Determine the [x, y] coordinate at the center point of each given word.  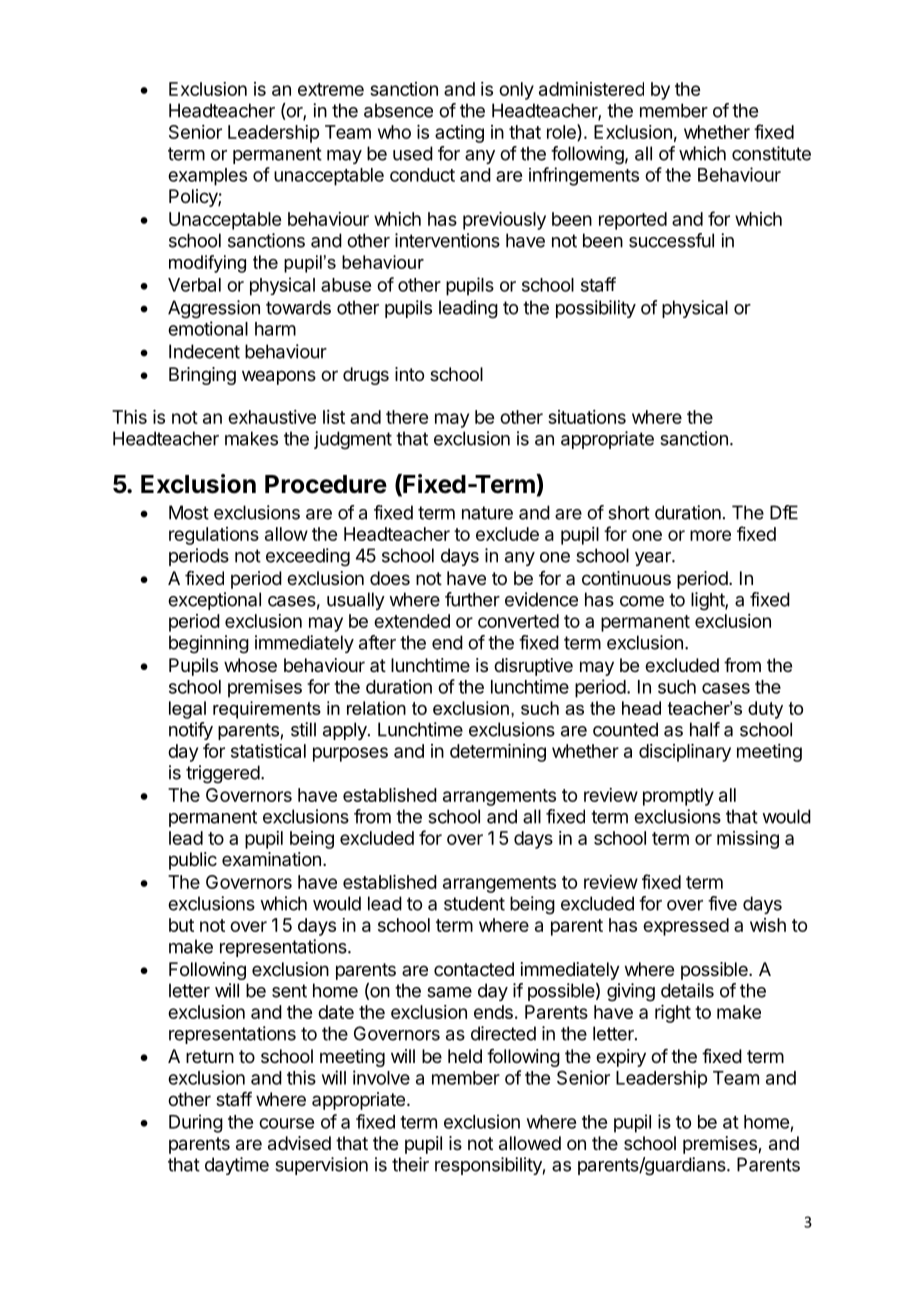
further [472, 599]
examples [207, 177]
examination [271, 859]
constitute [771, 153]
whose [250, 665]
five [722, 903]
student [474, 903]
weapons [279, 377]
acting [459, 134]
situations [587, 417]
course [286, 1123]
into [409, 374]
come [642, 601]
